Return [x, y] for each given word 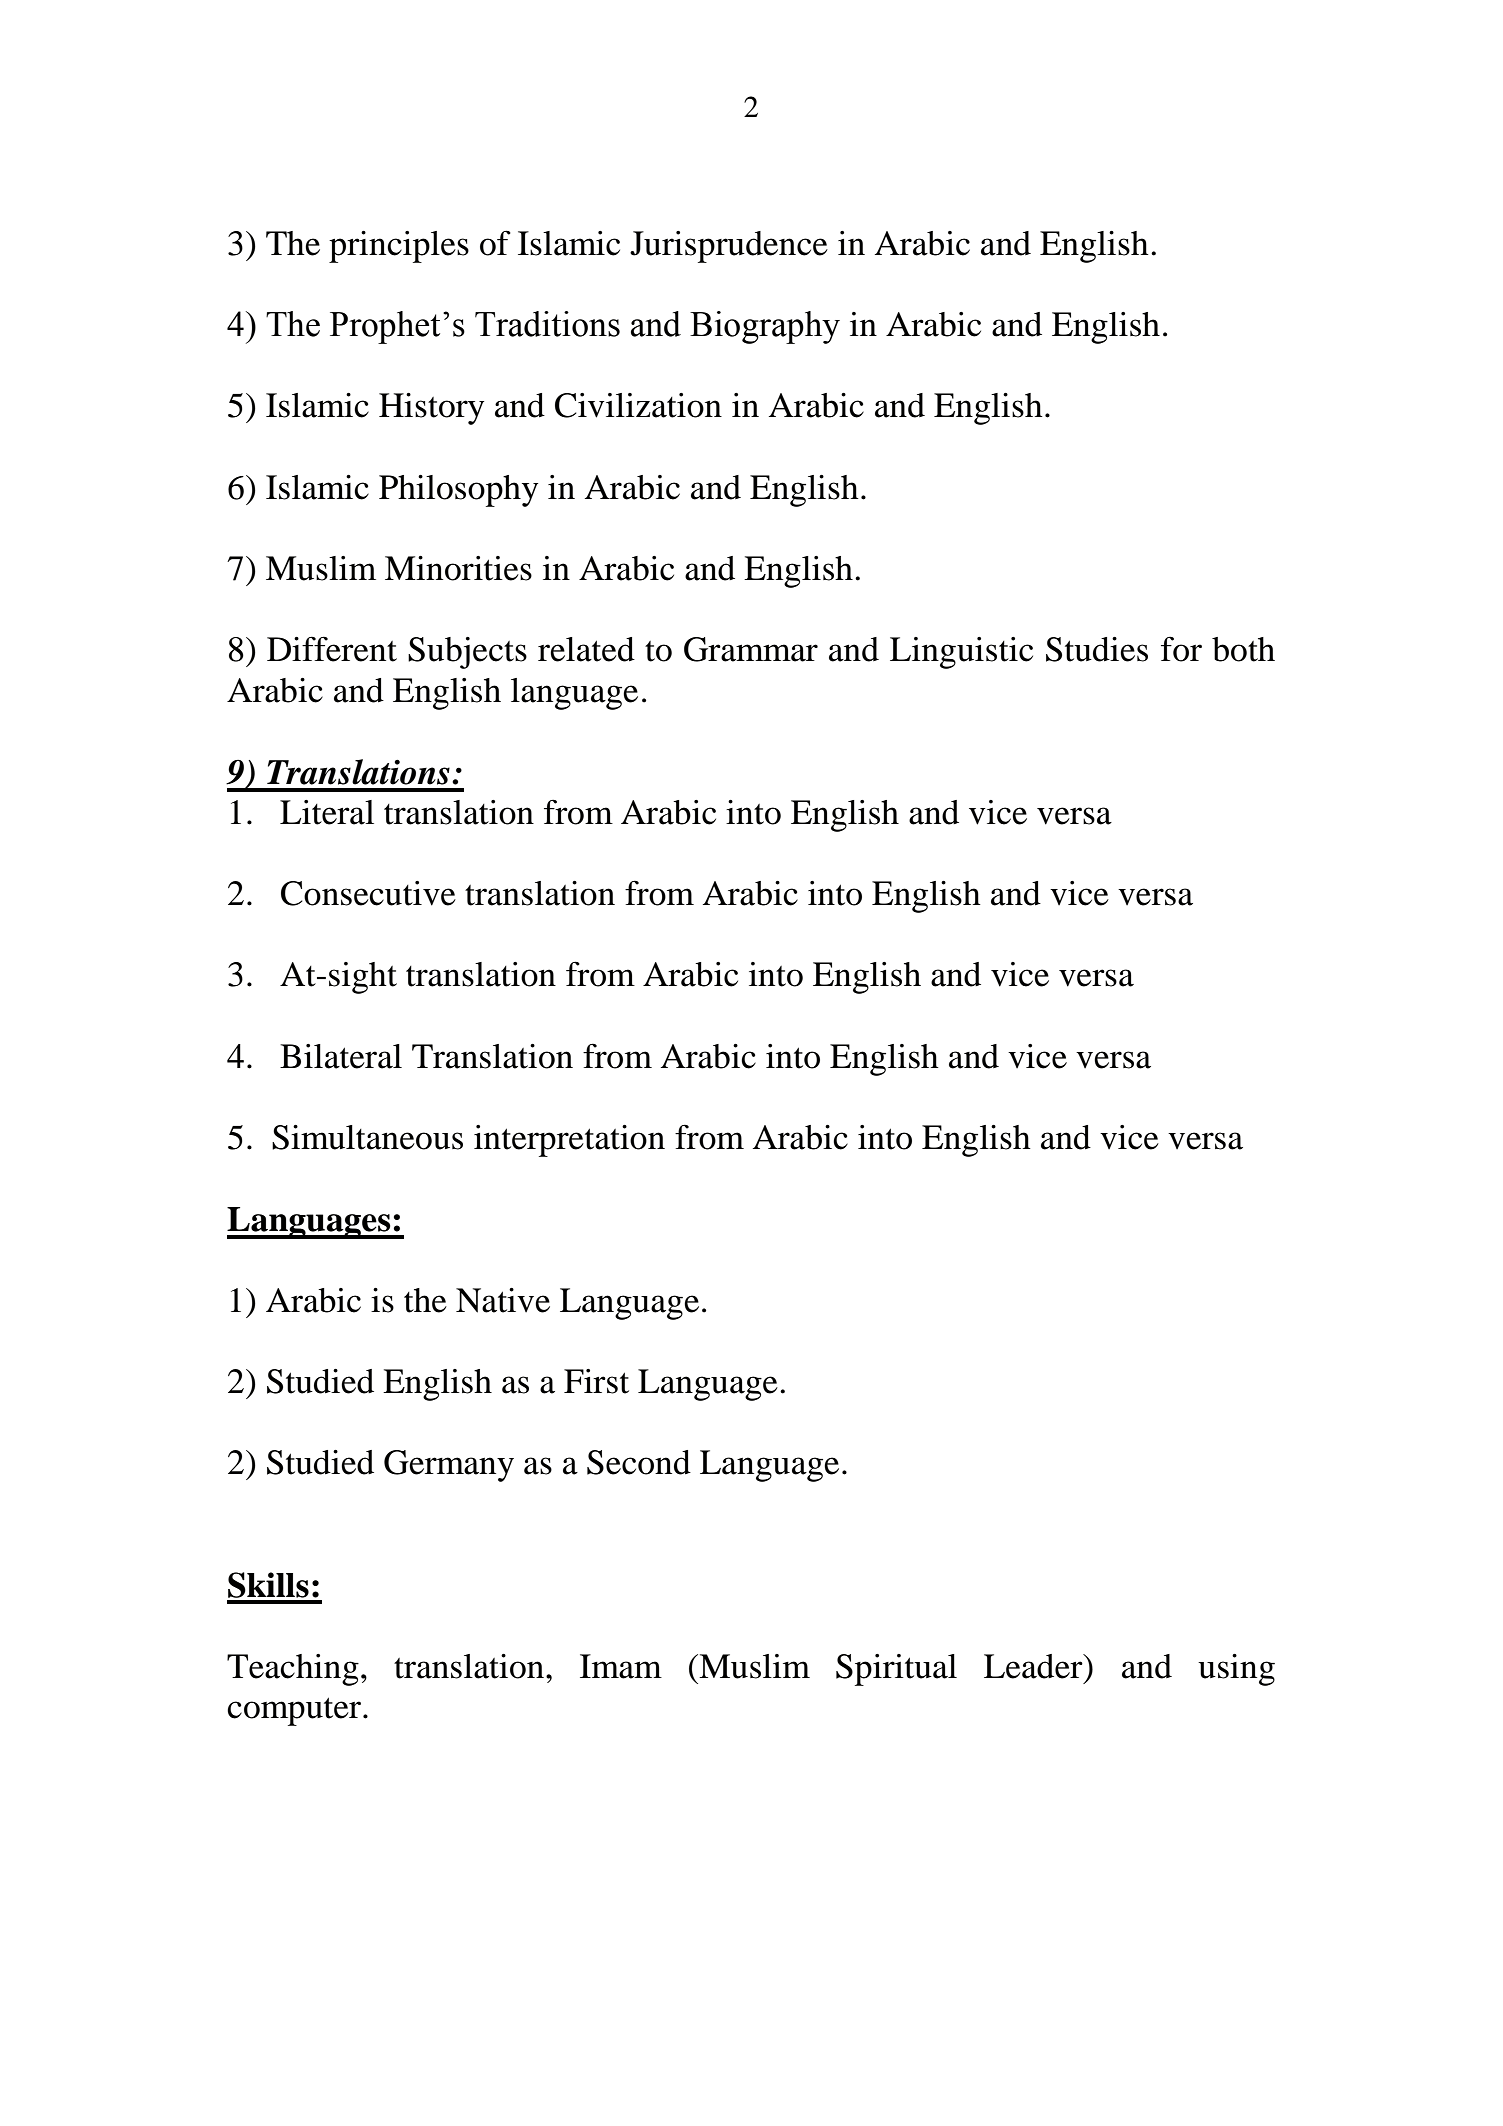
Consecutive [368, 893]
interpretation [569, 1141]
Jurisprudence [729, 247]
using [1236, 1670]
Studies [1097, 649]
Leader [1034, 1666]
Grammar [751, 649]
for [1181, 649]
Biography [765, 327]
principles [399, 247]
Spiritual [896, 1670]
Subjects [467, 653]
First [596, 1381]
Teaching [293, 1670]
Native [503, 1300]
